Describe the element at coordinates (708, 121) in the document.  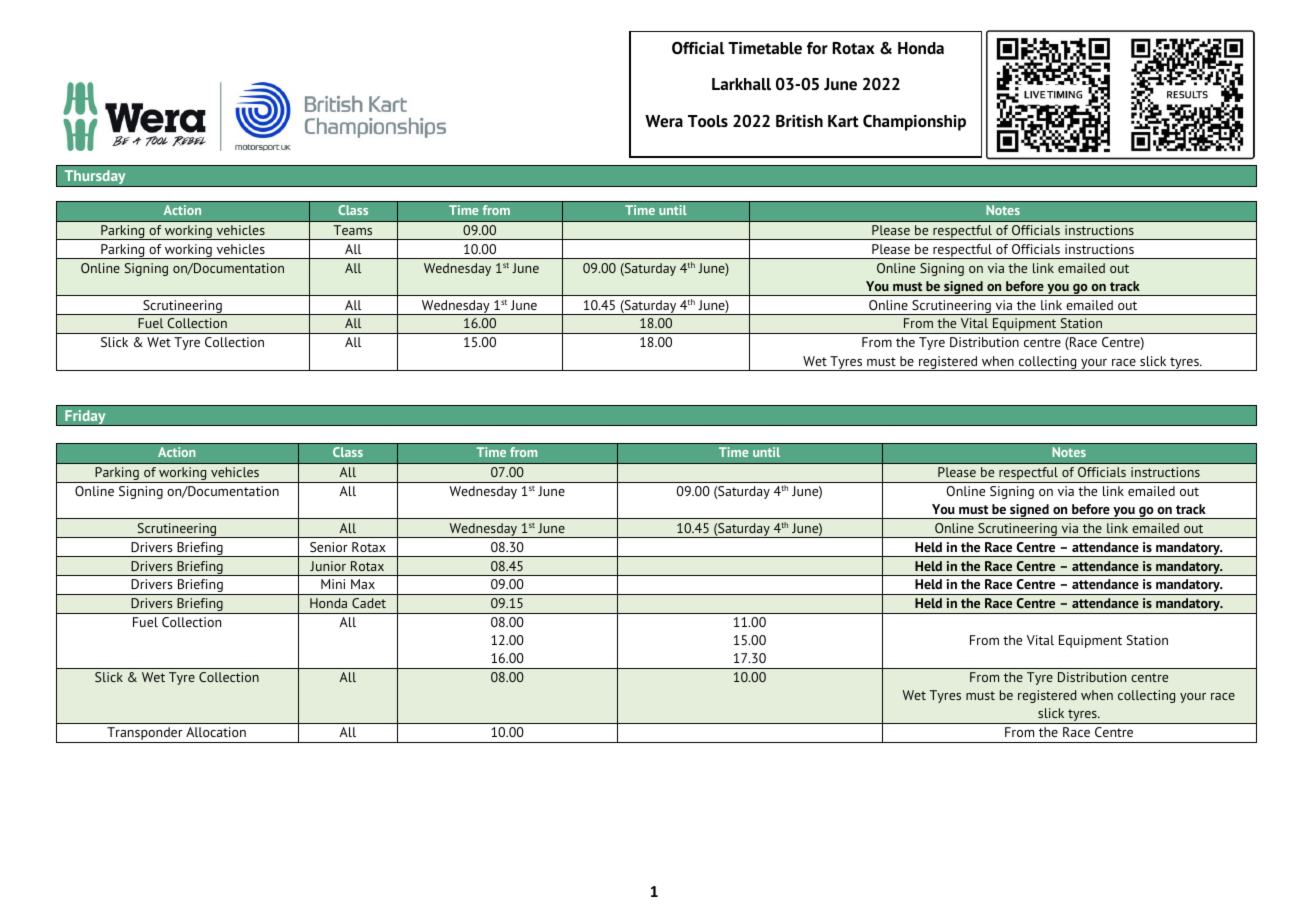
I see `Tools` at that location.
